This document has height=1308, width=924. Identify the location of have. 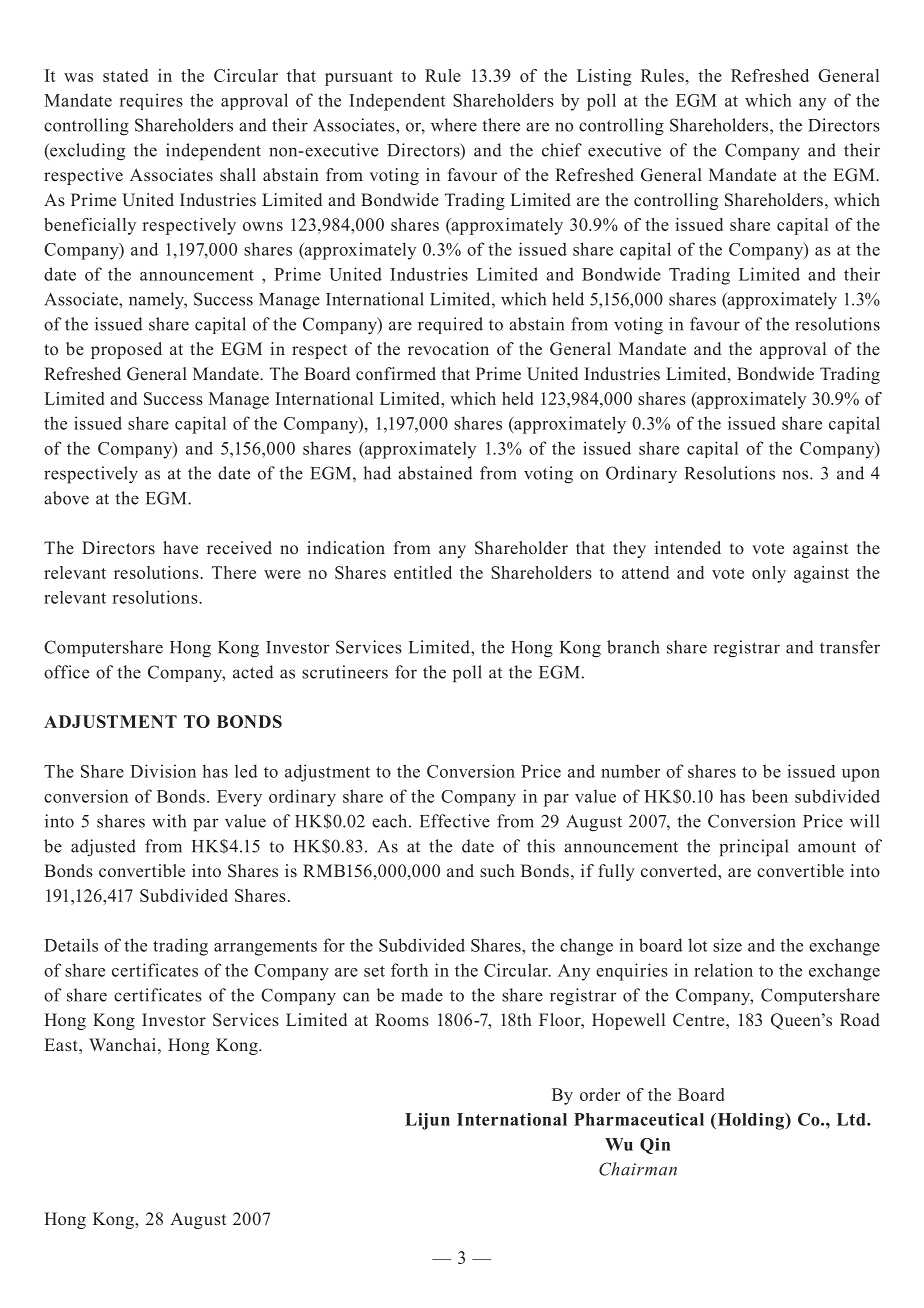
(180, 547).
